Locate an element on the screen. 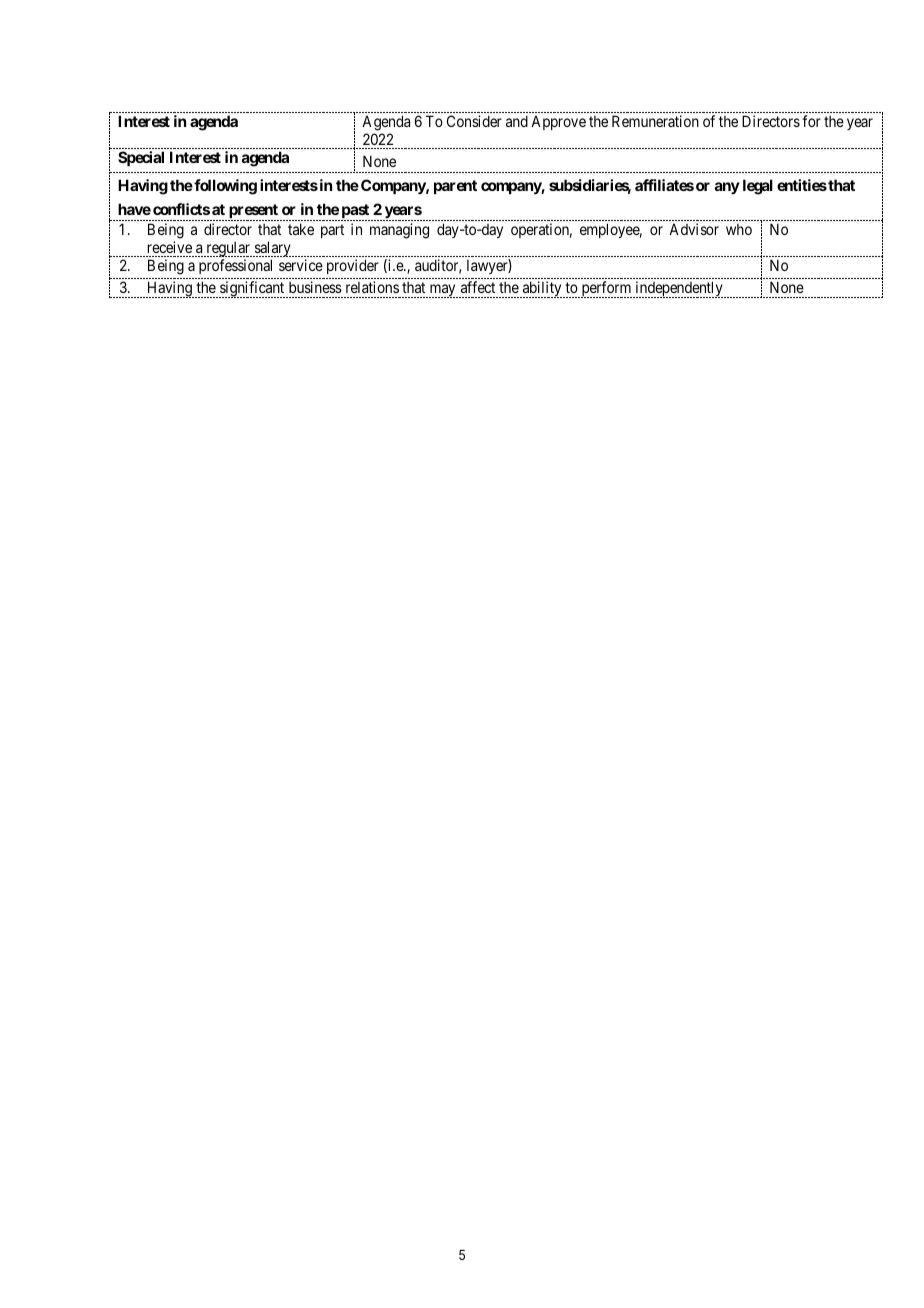  legal is located at coordinates (758, 187).
